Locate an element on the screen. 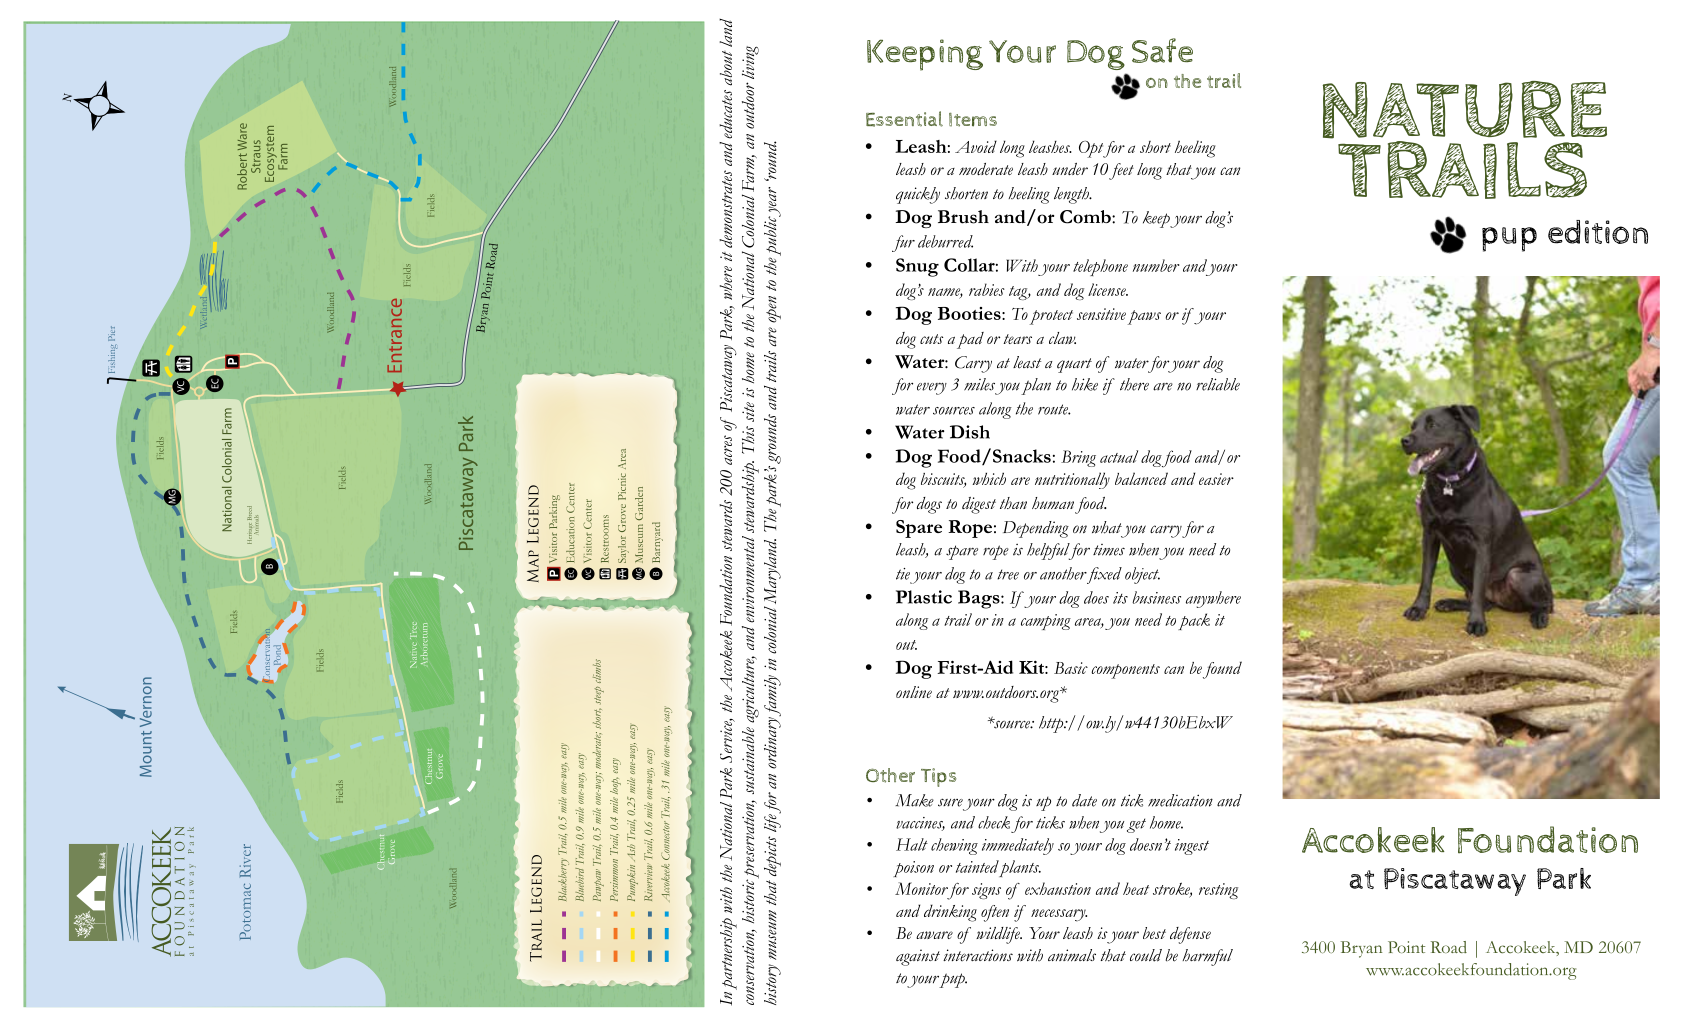 This screenshot has height=1026, width=1690. Items is located at coordinates (973, 120).
